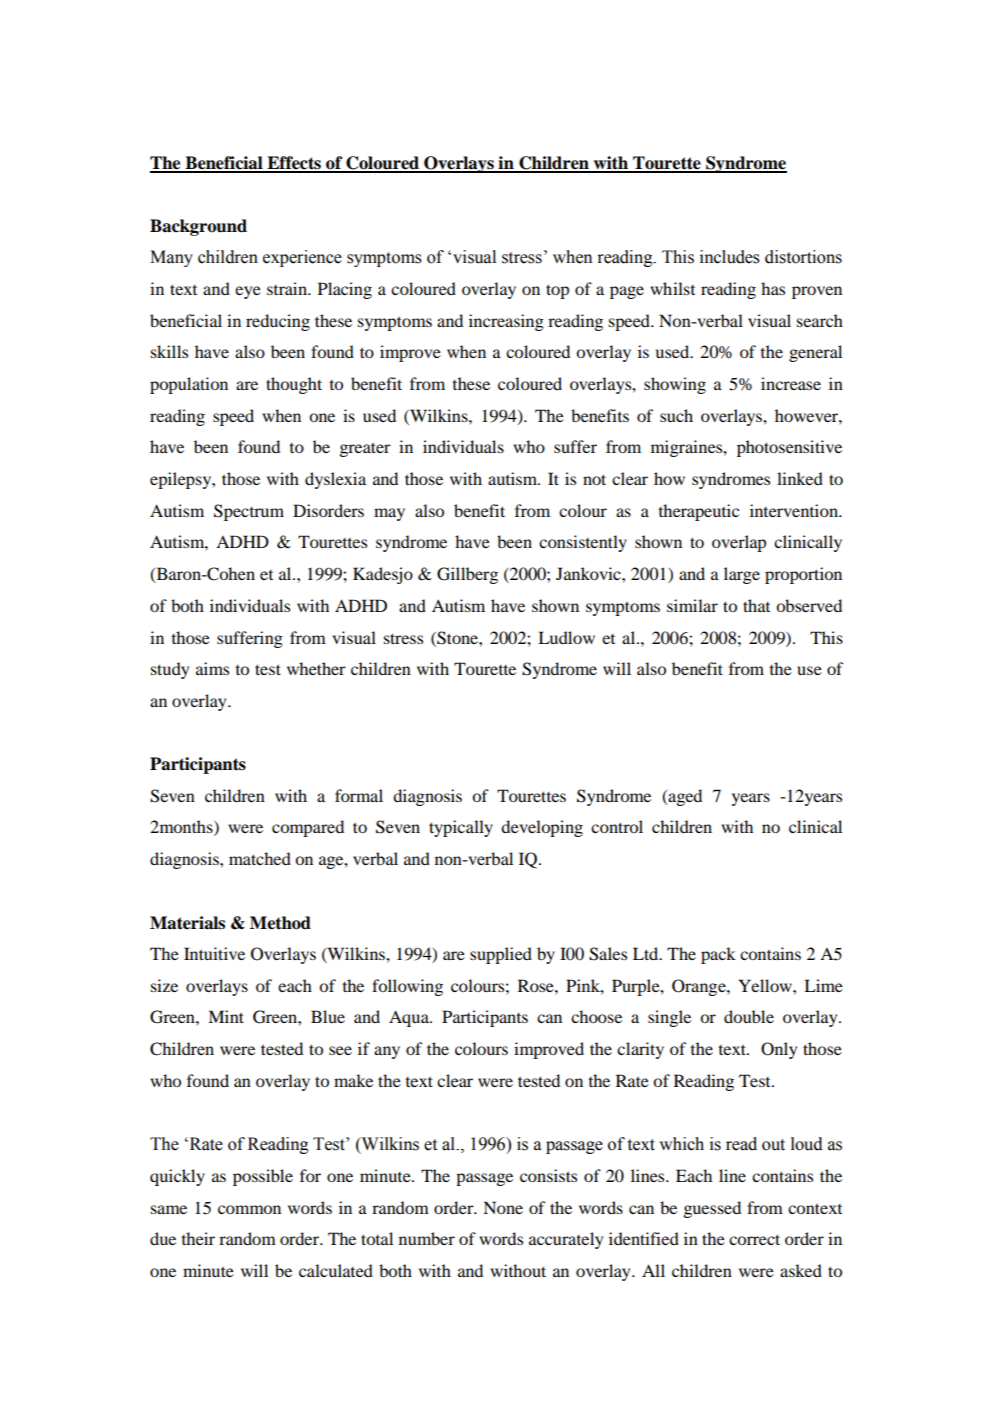 Image resolution: width=993 pixels, height=1405 pixels. What do you see at coordinates (557, 291) in the screenshot?
I see `top` at bounding box center [557, 291].
